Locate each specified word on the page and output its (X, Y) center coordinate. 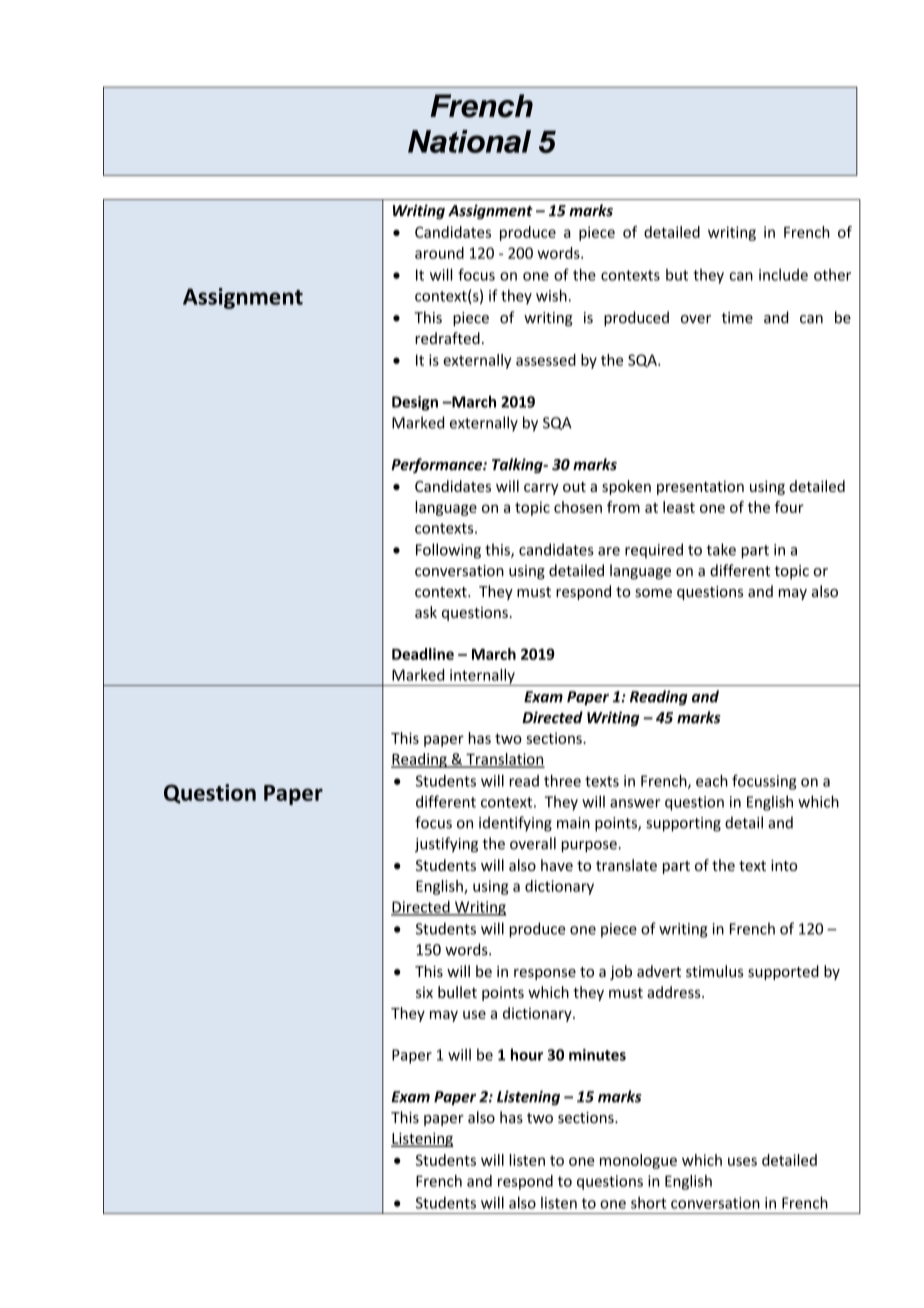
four (789, 507)
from (623, 507)
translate (626, 865)
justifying (446, 844)
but (677, 275)
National (469, 141)
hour (527, 1054)
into (784, 865)
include (783, 275)
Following (448, 551)
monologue (638, 1161)
